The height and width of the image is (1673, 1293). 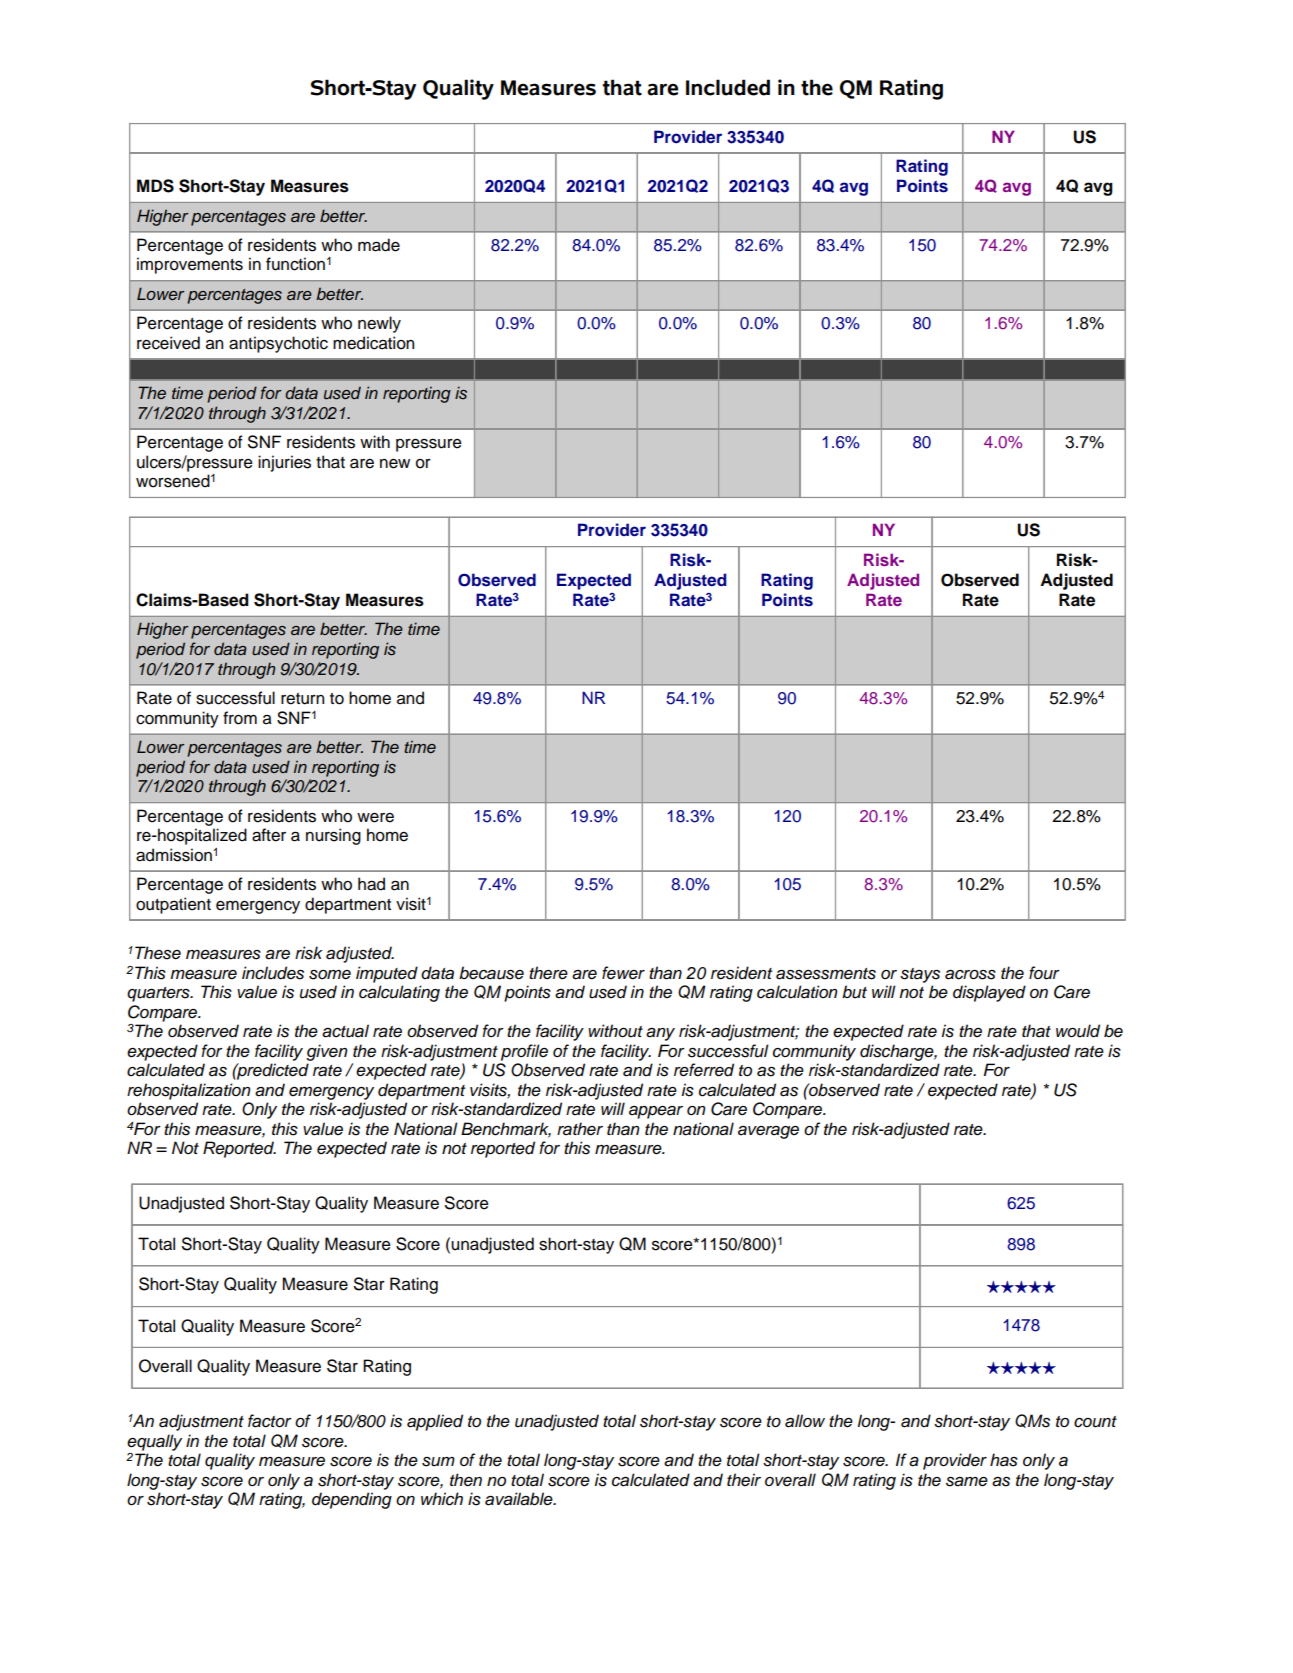 I want to click on made, so click(x=379, y=245).
